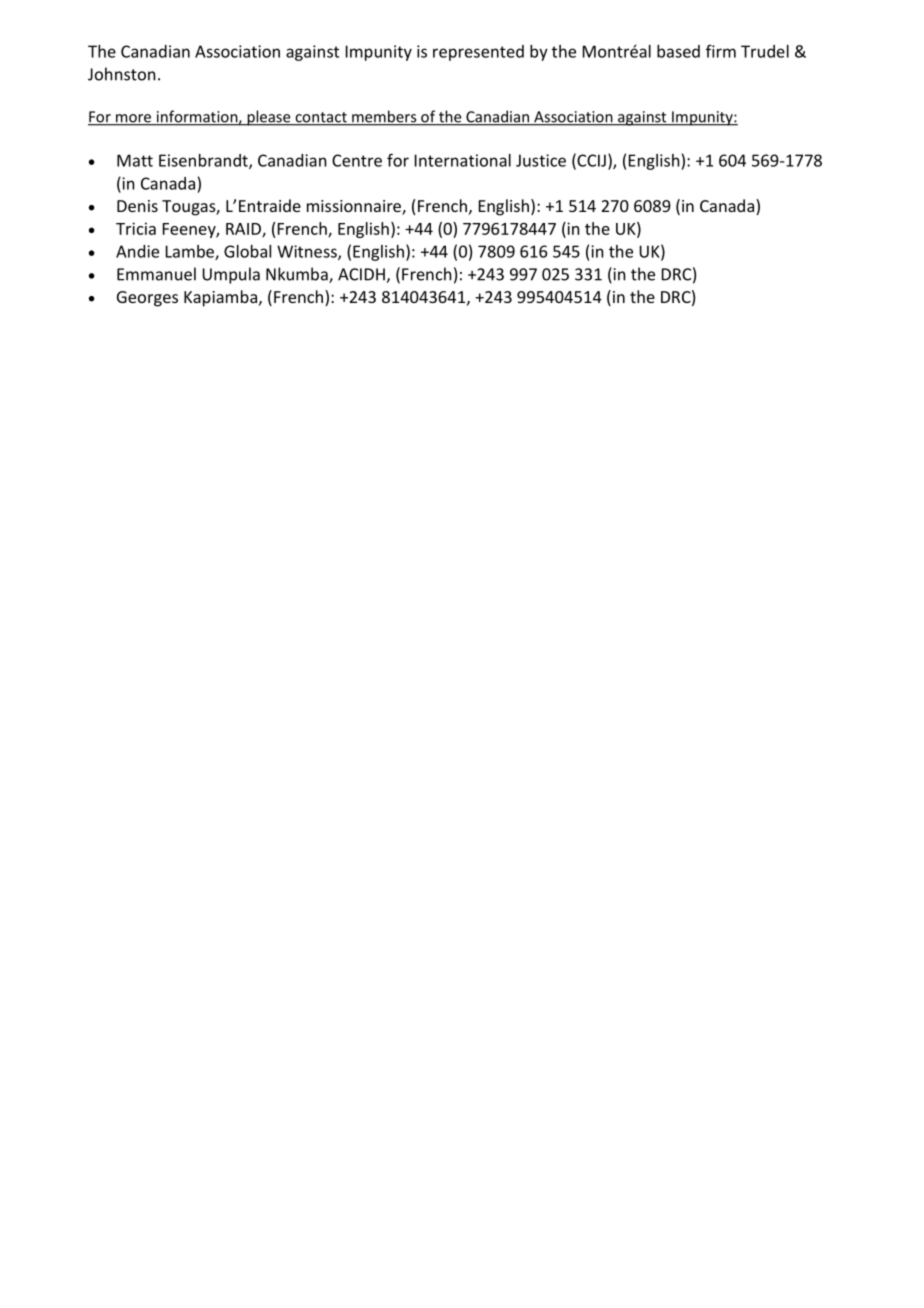  Describe the element at coordinates (384, 117) in the page. I see `members` at that location.
